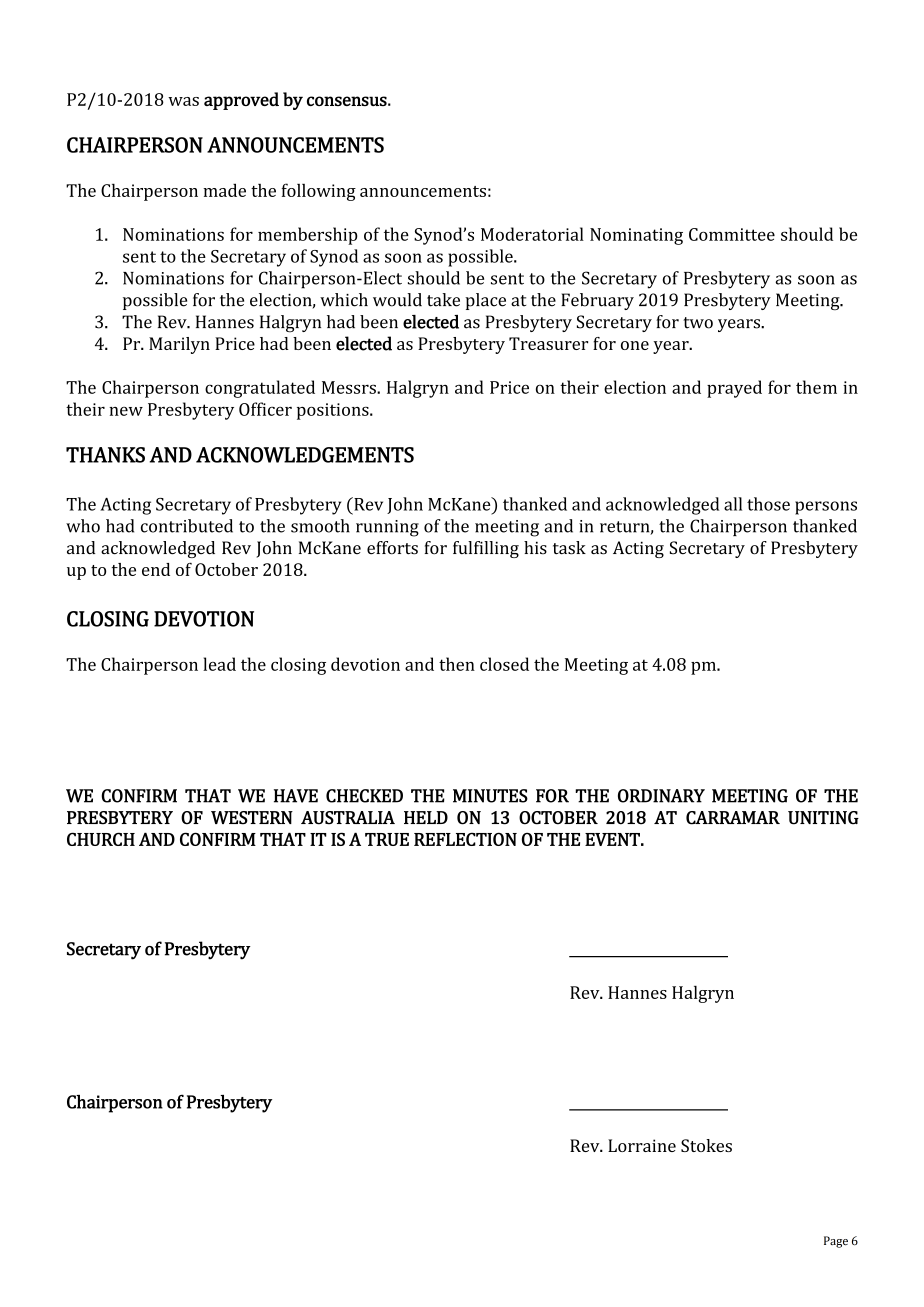 The image size is (924, 1307). What do you see at coordinates (457, 664) in the page?
I see `then` at bounding box center [457, 664].
